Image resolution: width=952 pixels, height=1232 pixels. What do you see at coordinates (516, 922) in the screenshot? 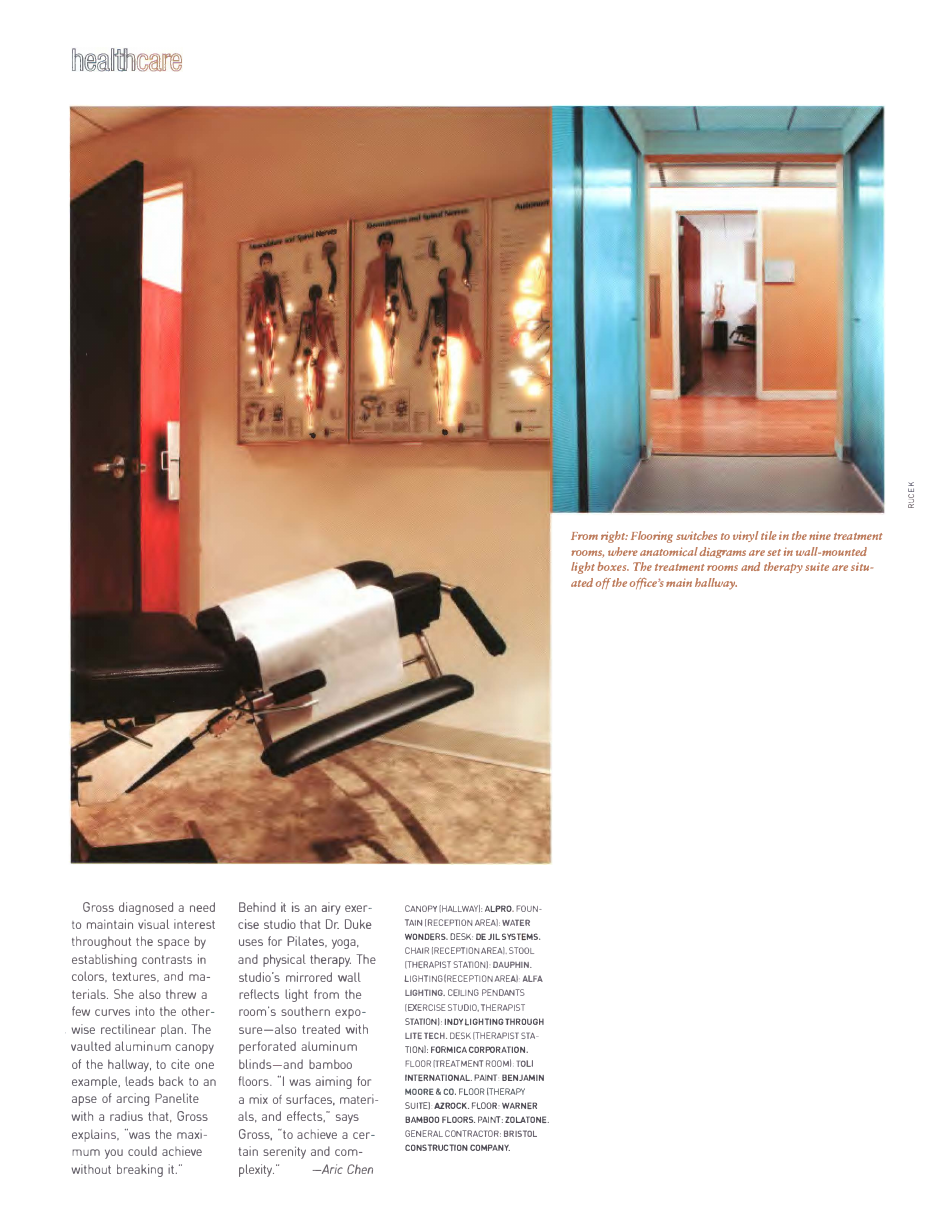
I see `WATER` at bounding box center [516, 922].
